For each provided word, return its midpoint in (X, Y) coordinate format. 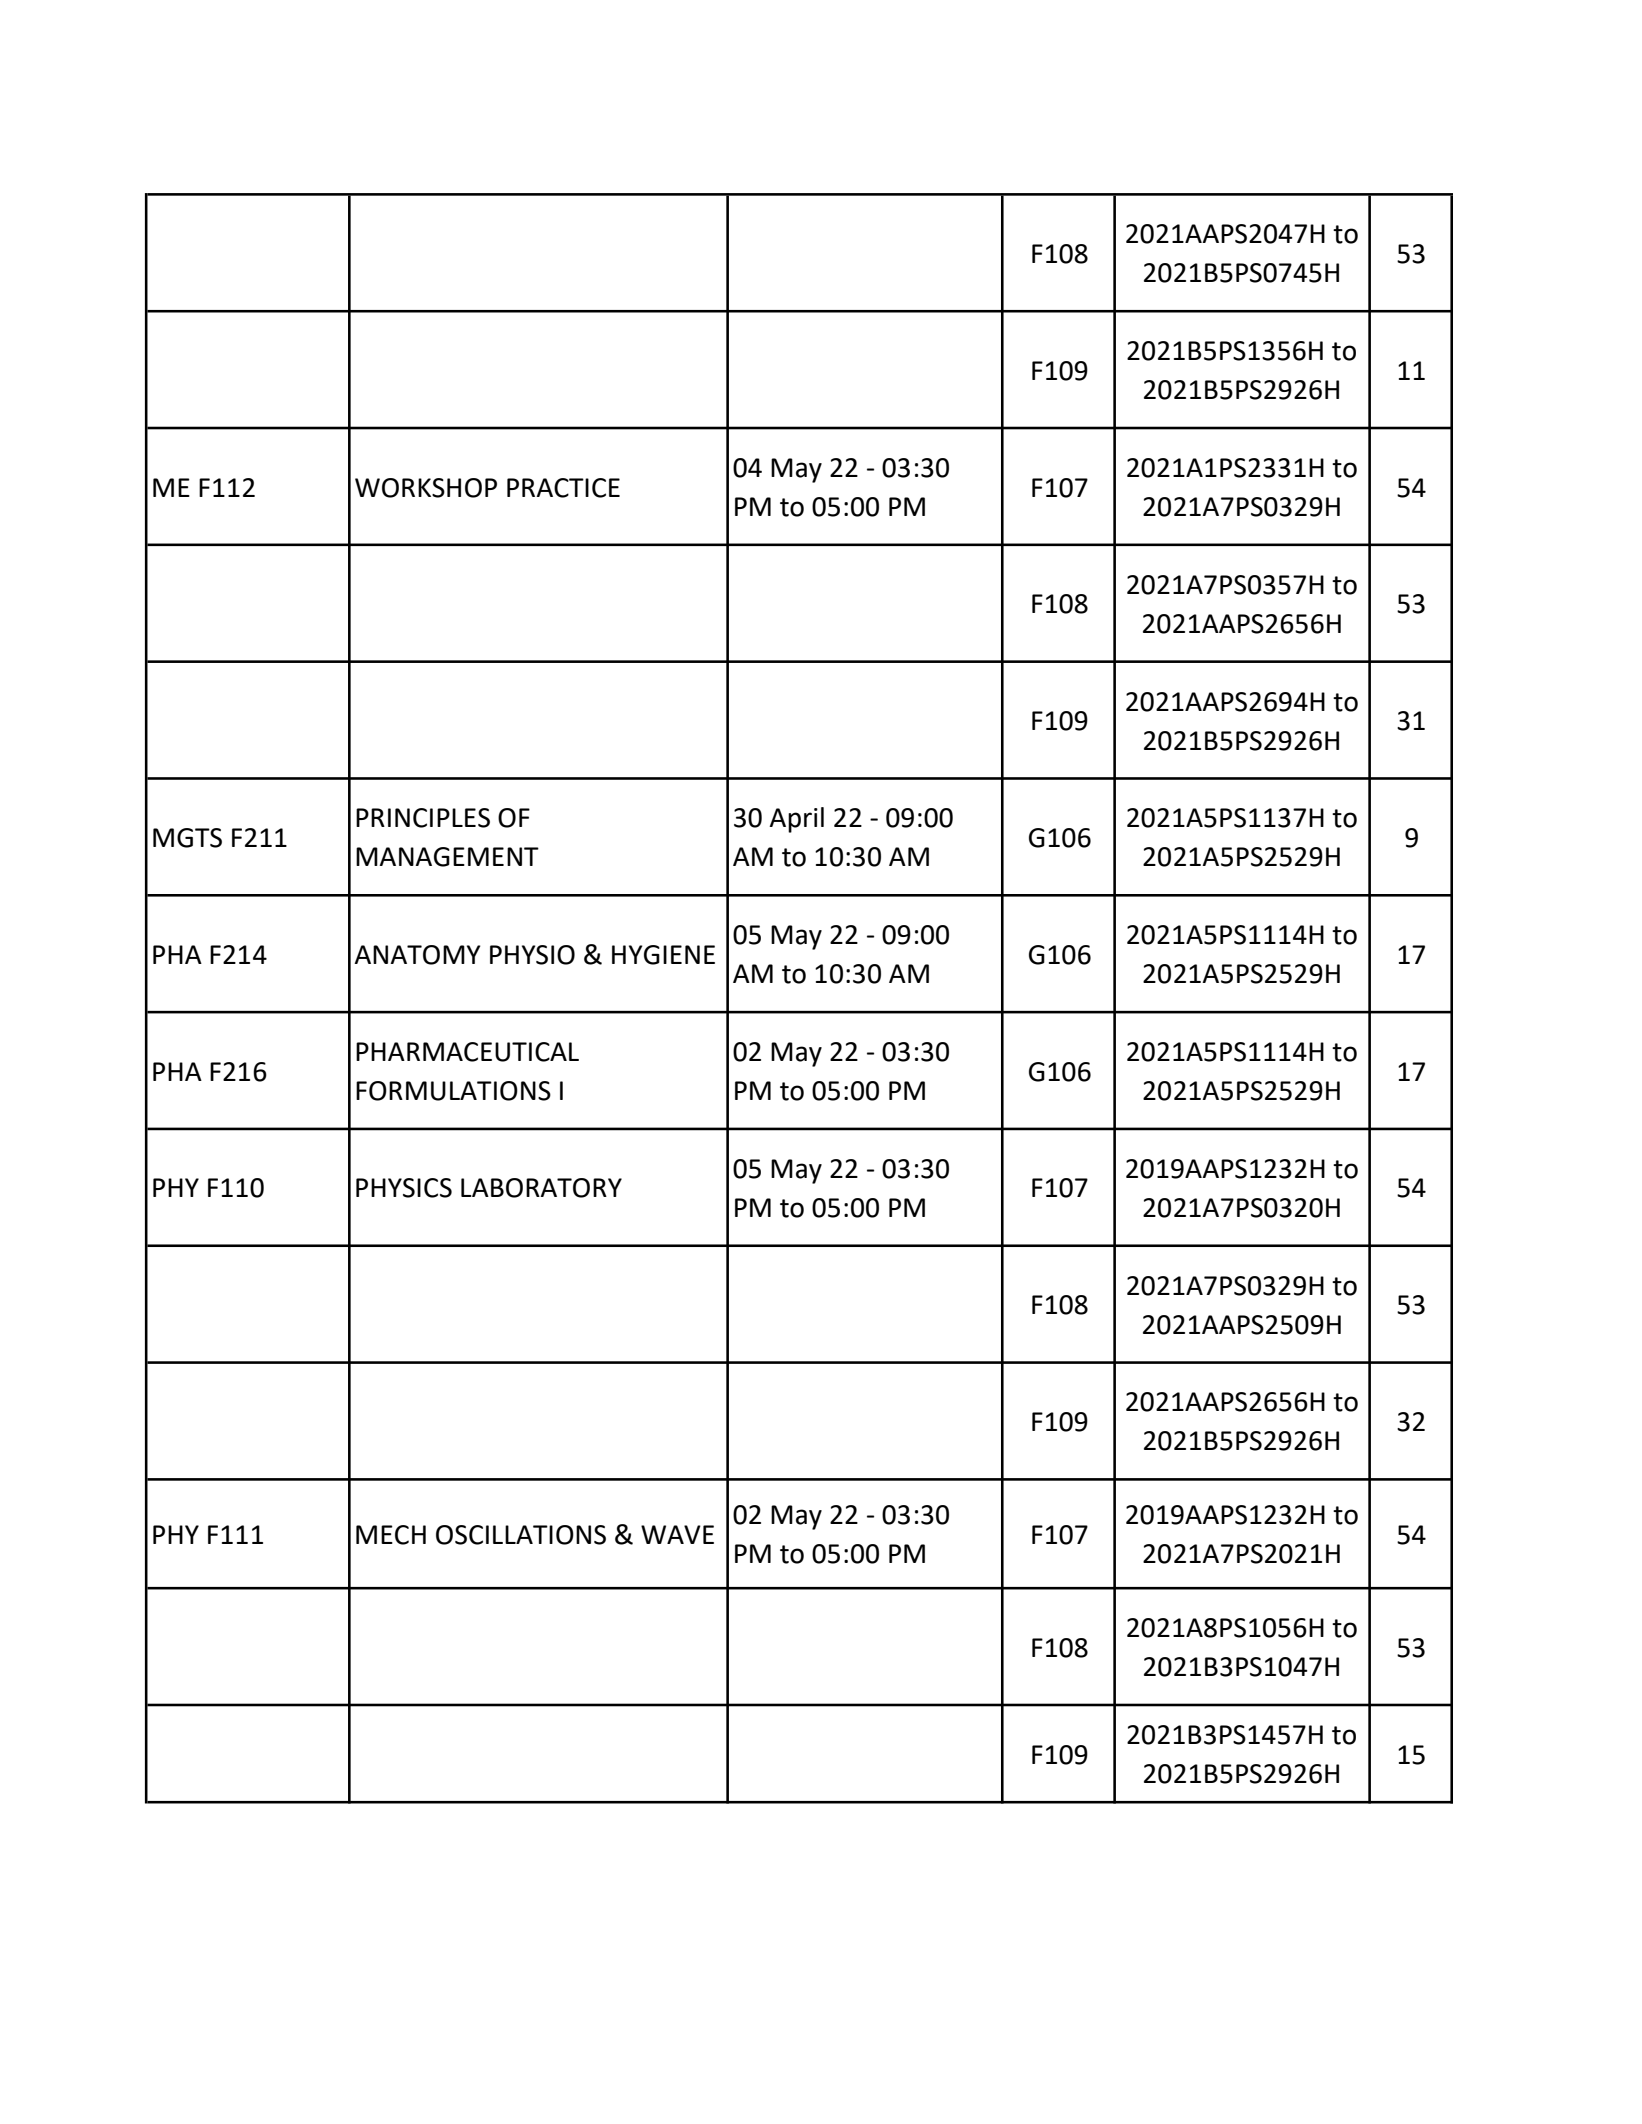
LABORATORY (541, 1188)
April (796, 820)
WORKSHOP (426, 488)
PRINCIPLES (423, 818)
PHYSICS (404, 1188)
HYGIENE (663, 955)
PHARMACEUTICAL (467, 1052)
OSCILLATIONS (521, 1535)
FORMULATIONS (453, 1091)
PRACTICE (563, 488)
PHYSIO (532, 955)
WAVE (677, 1534)
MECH (391, 1535)
